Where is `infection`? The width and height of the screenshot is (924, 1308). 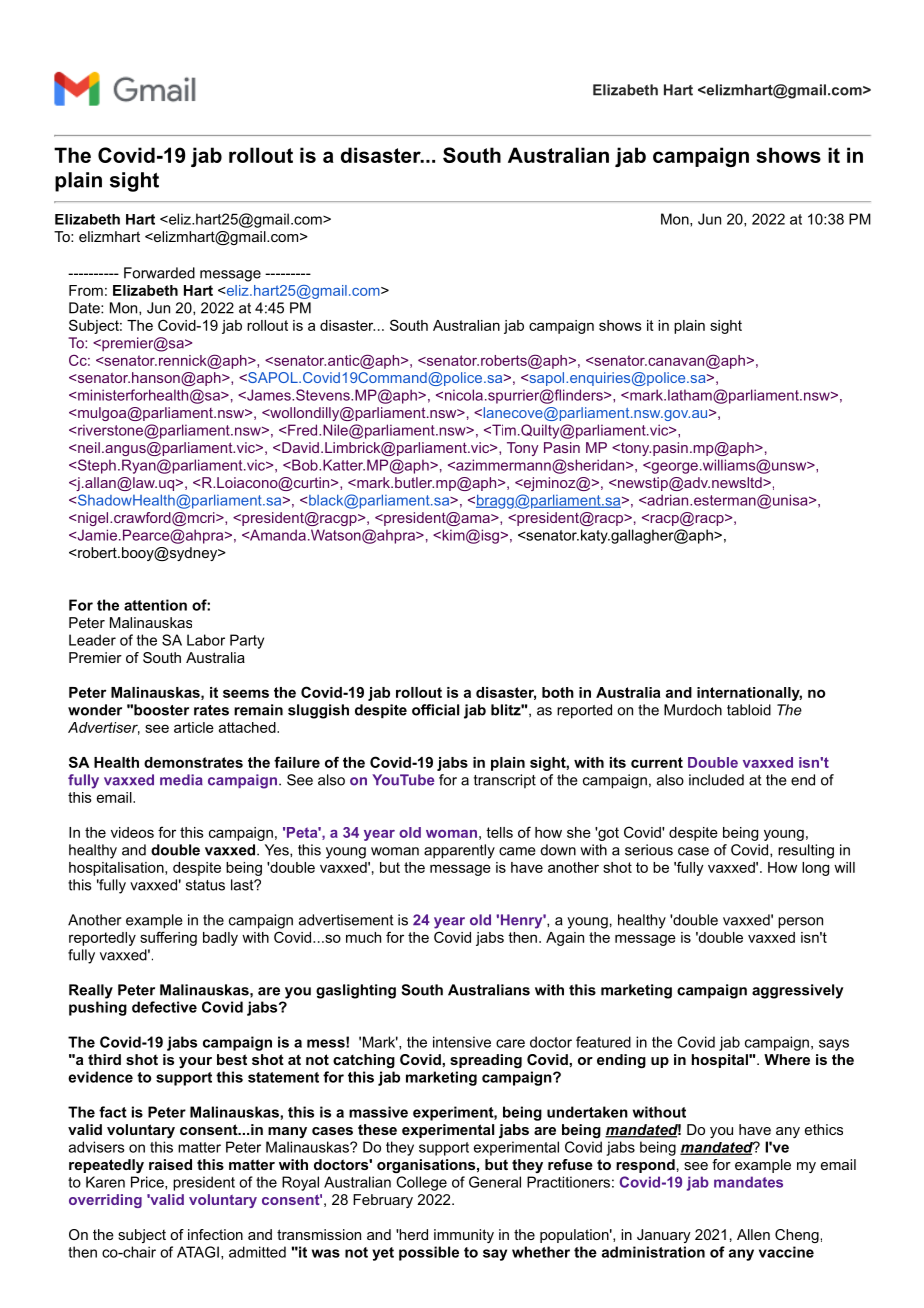
infection is located at coordinates (215, 1234).
